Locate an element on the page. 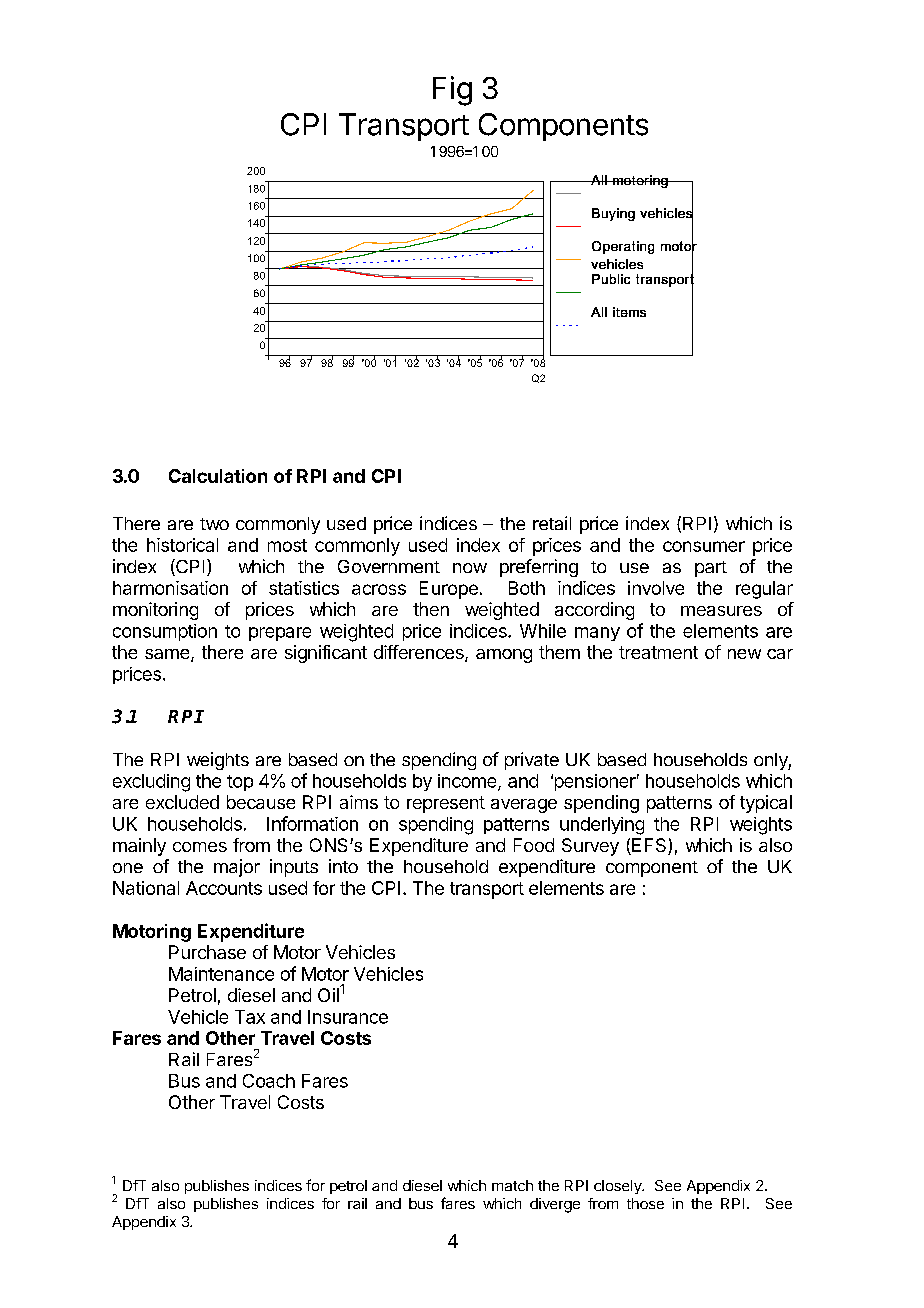 The height and width of the document is (1308, 924). Coach is located at coordinates (269, 1081).
